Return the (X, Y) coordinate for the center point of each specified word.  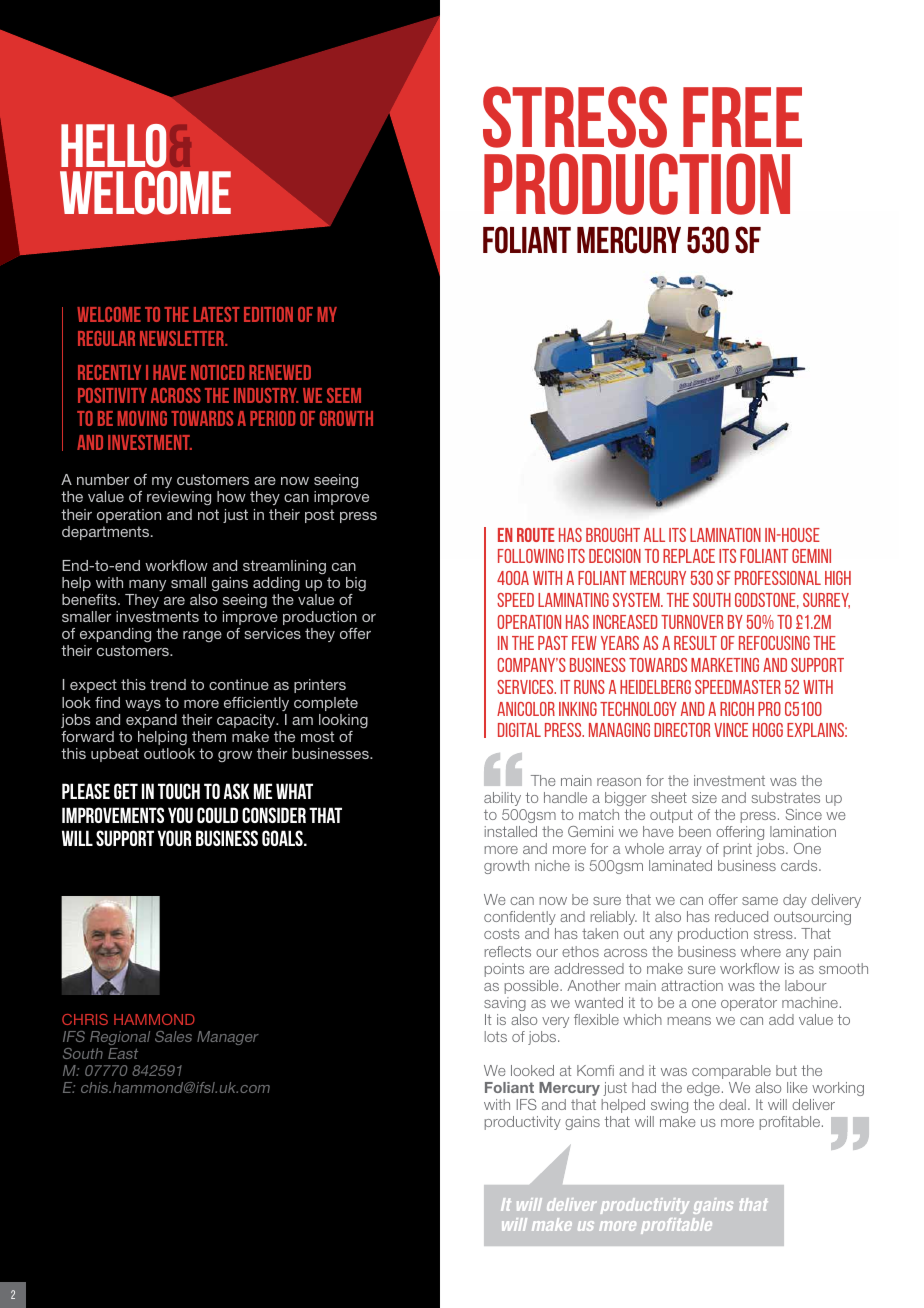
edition (268, 314)
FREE (742, 117)
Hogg (768, 730)
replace (689, 556)
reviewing (179, 498)
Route (536, 535)
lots (496, 1036)
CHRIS (85, 1019)
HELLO (113, 146)
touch (179, 791)
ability (502, 799)
